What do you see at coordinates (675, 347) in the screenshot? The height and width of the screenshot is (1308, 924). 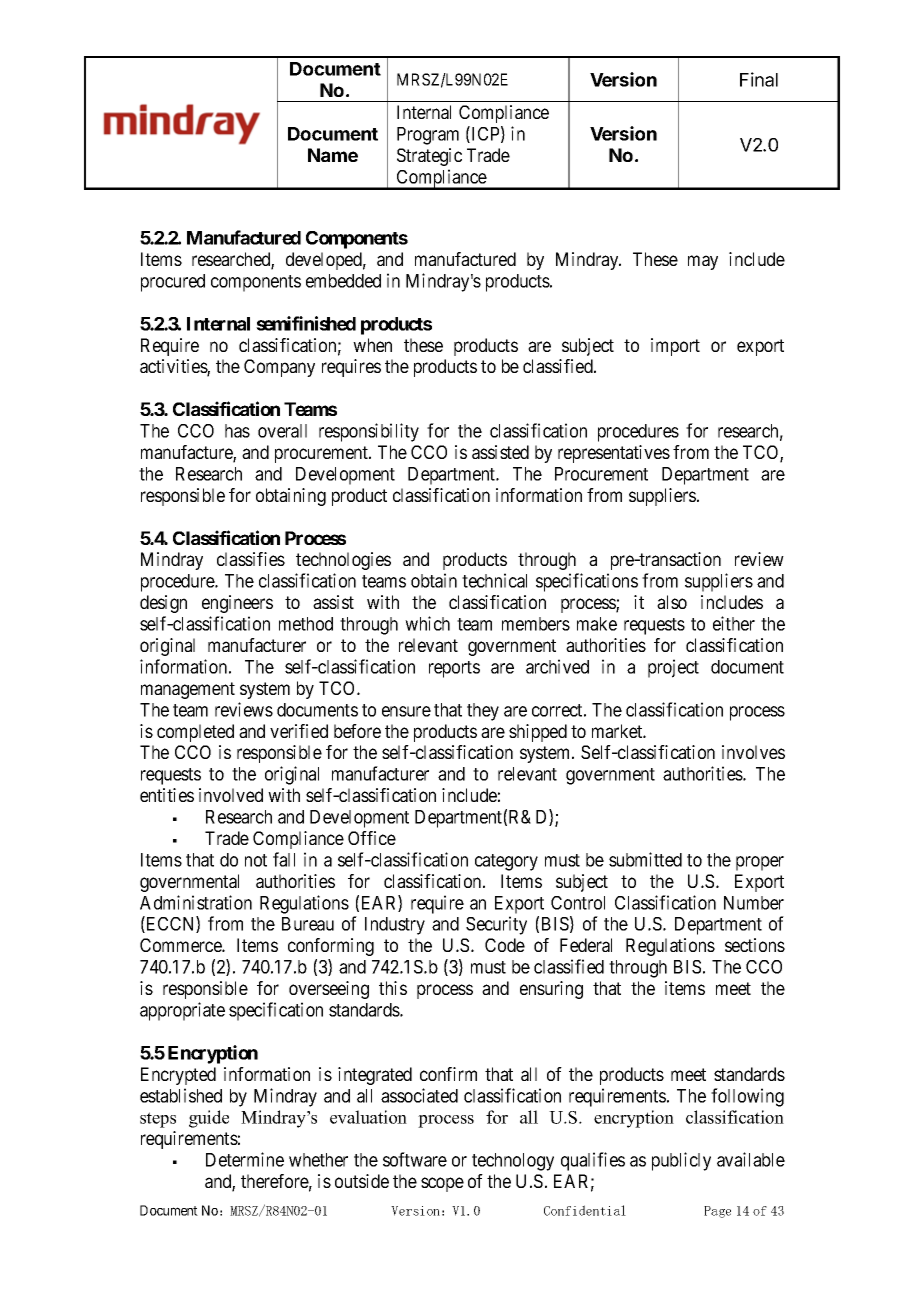 I see `import` at bounding box center [675, 347].
